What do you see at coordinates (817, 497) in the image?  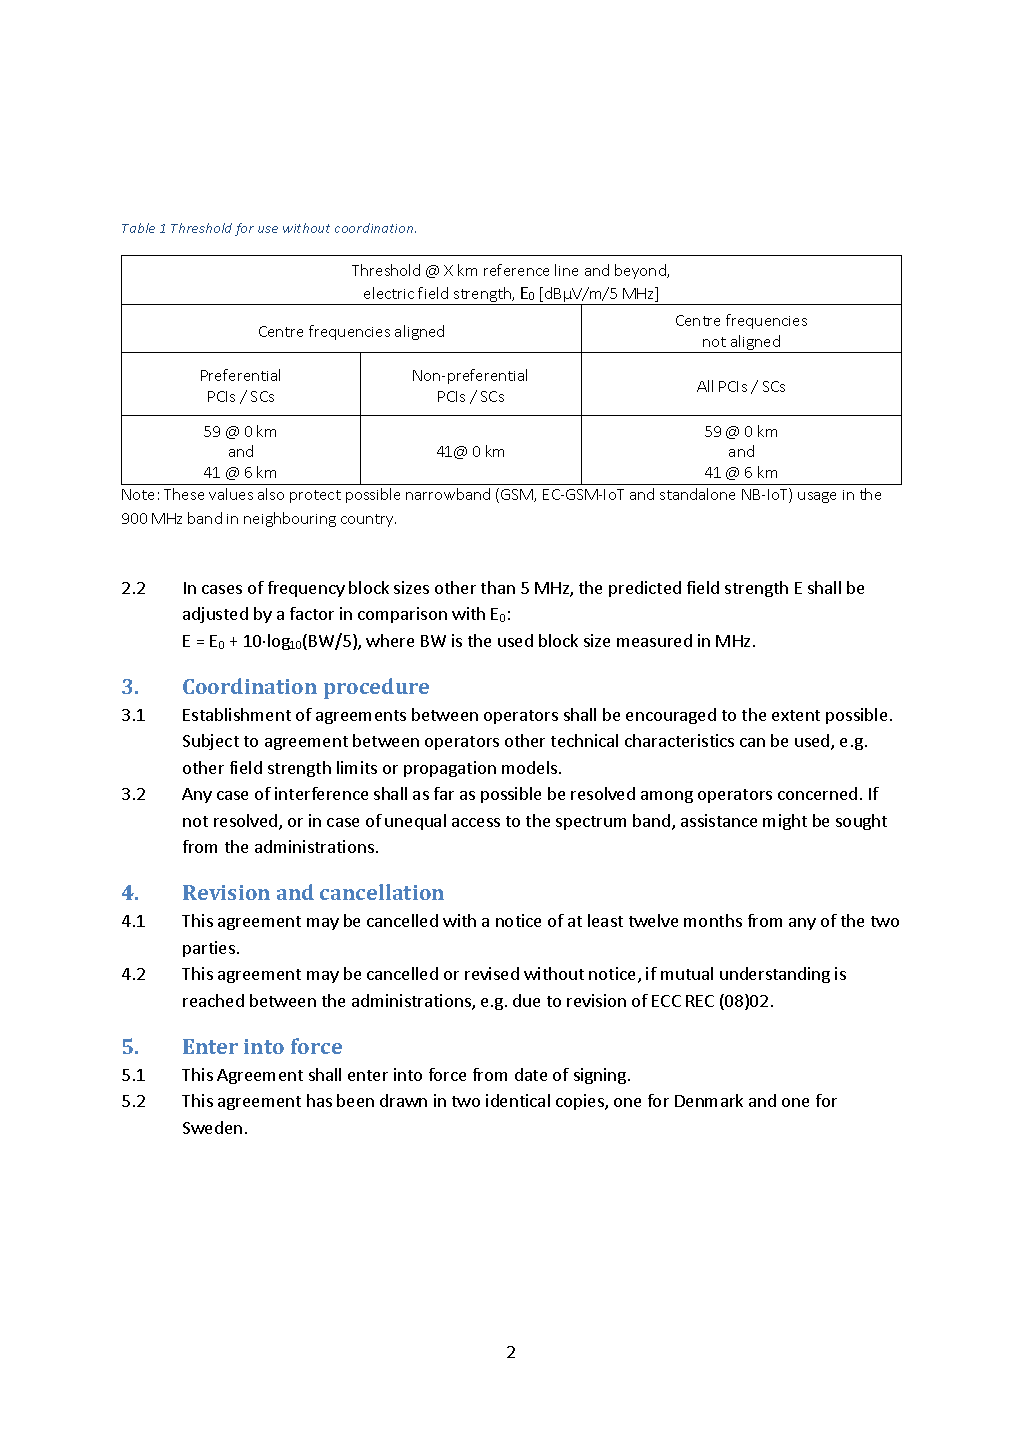 I see `usage` at bounding box center [817, 497].
